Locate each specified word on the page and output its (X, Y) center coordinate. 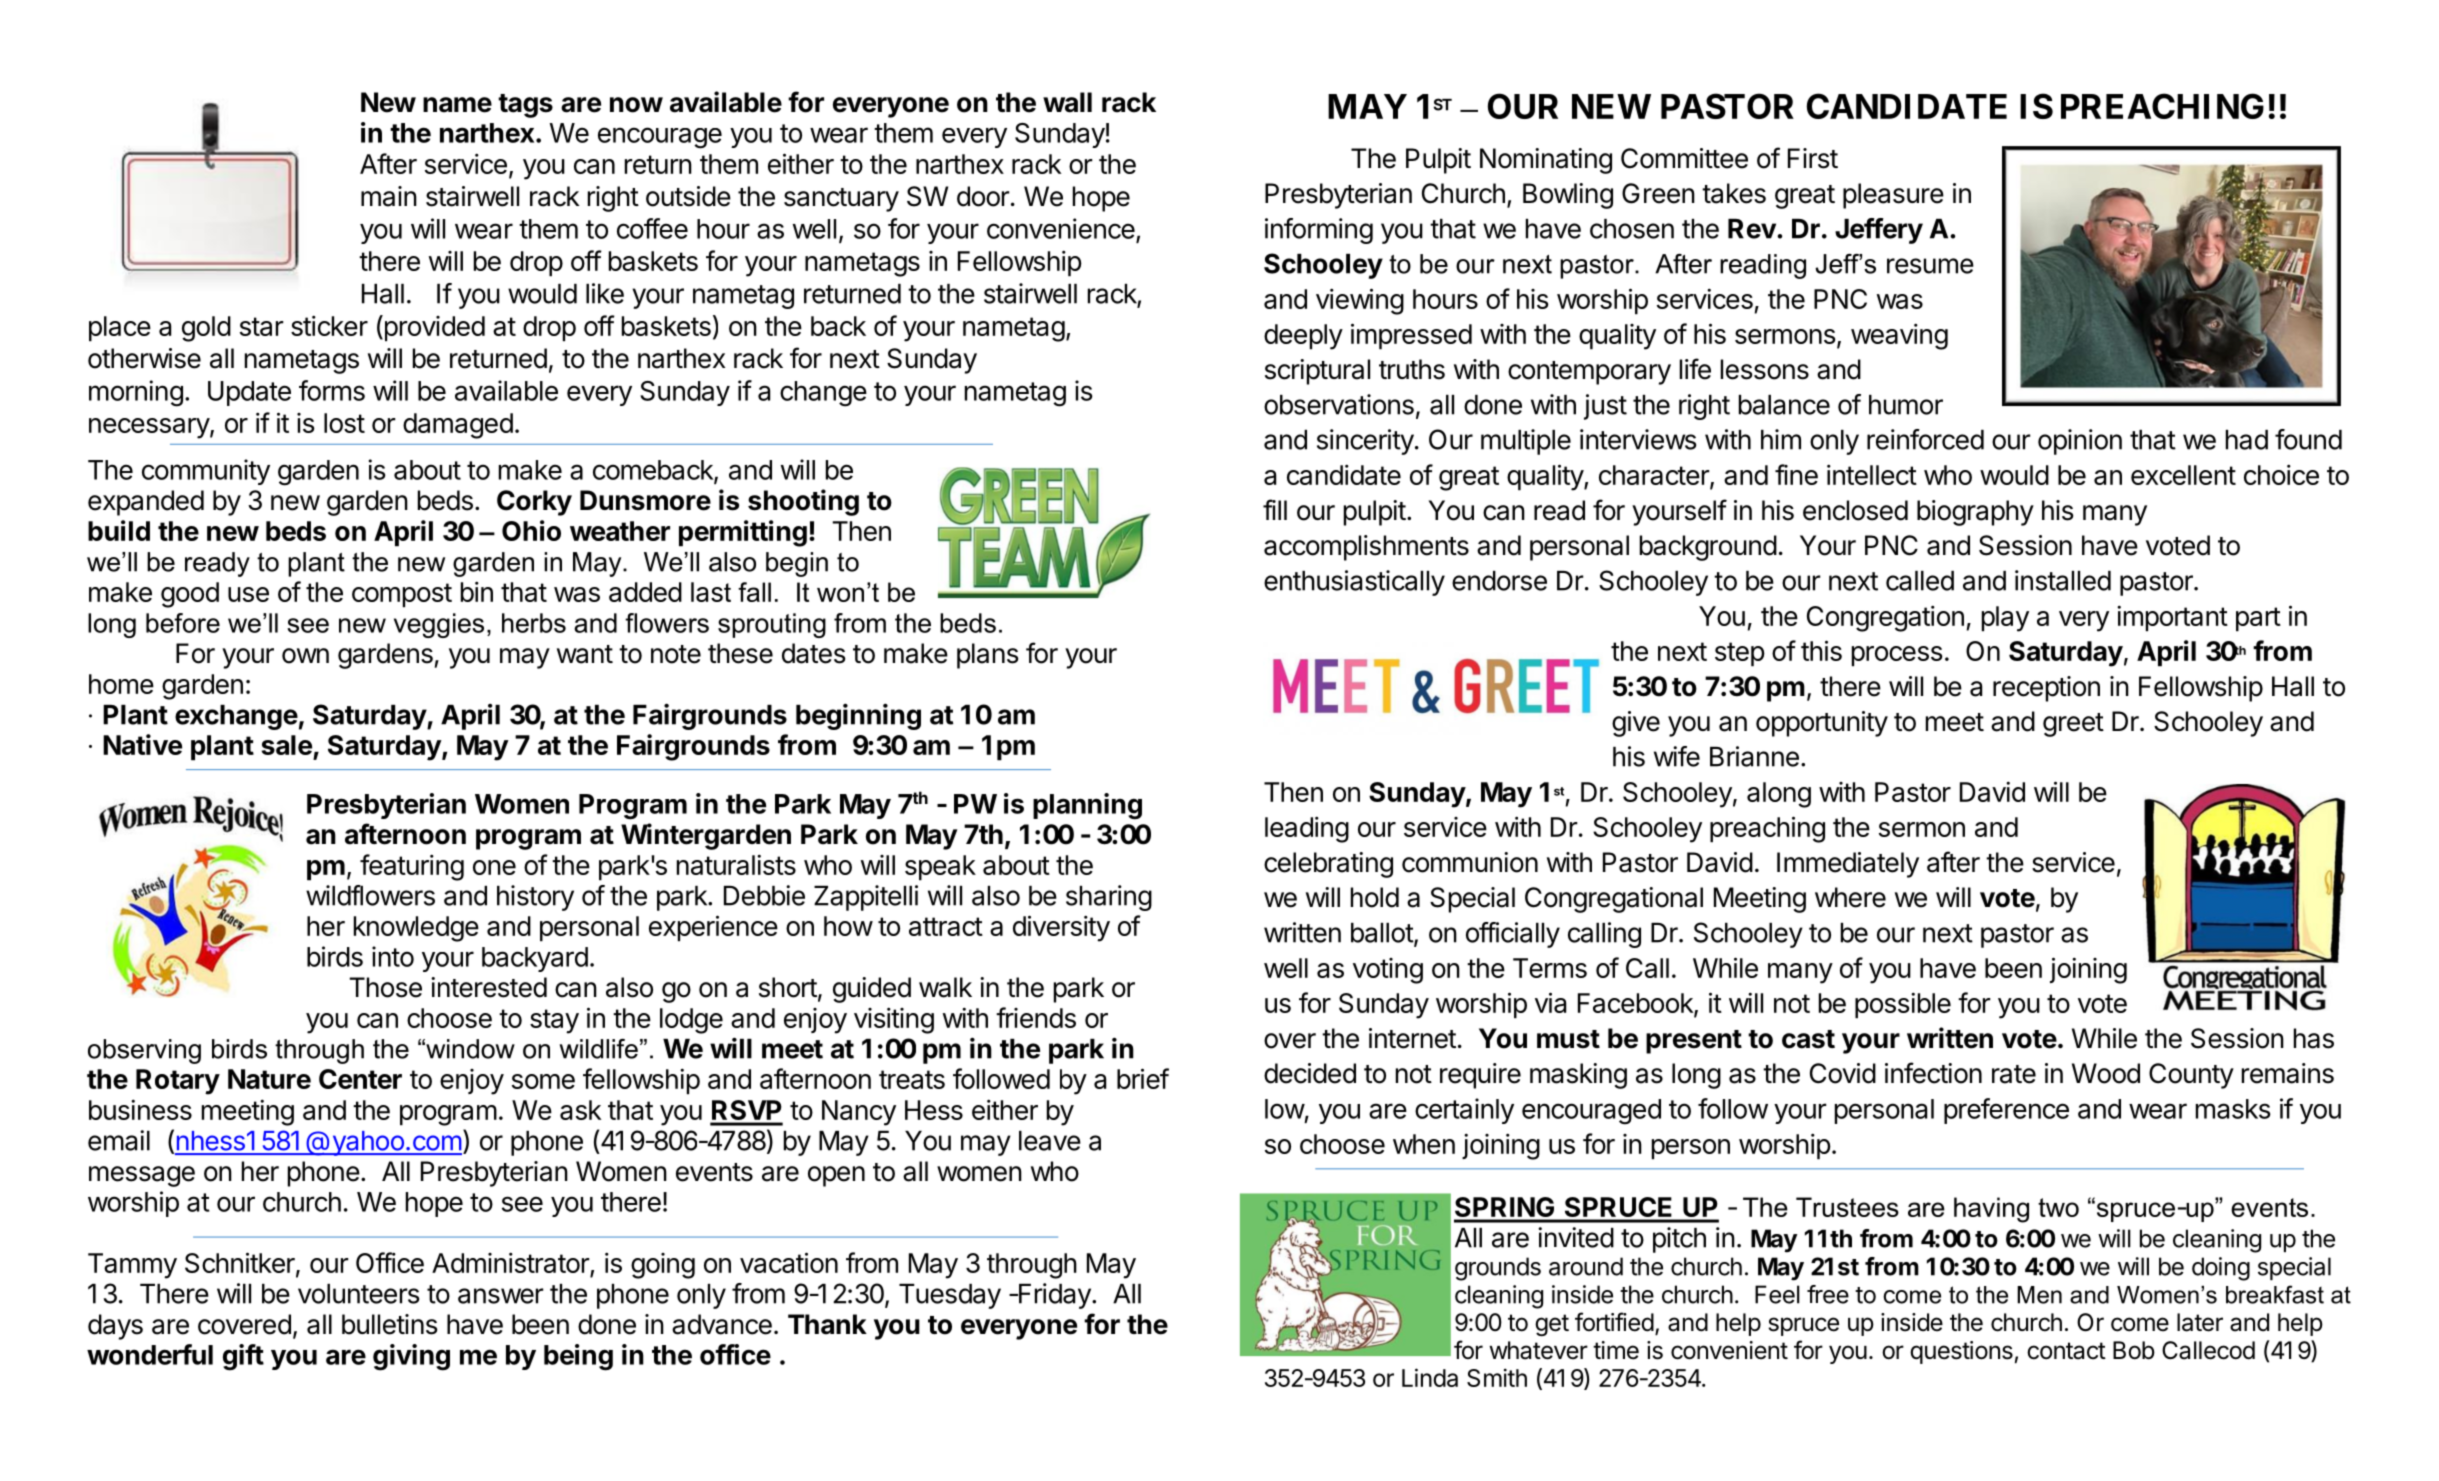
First (1813, 158)
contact (2066, 1351)
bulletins (390, 1324)
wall (1067, 102)
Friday (1054, 1296)
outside (688, 196)
